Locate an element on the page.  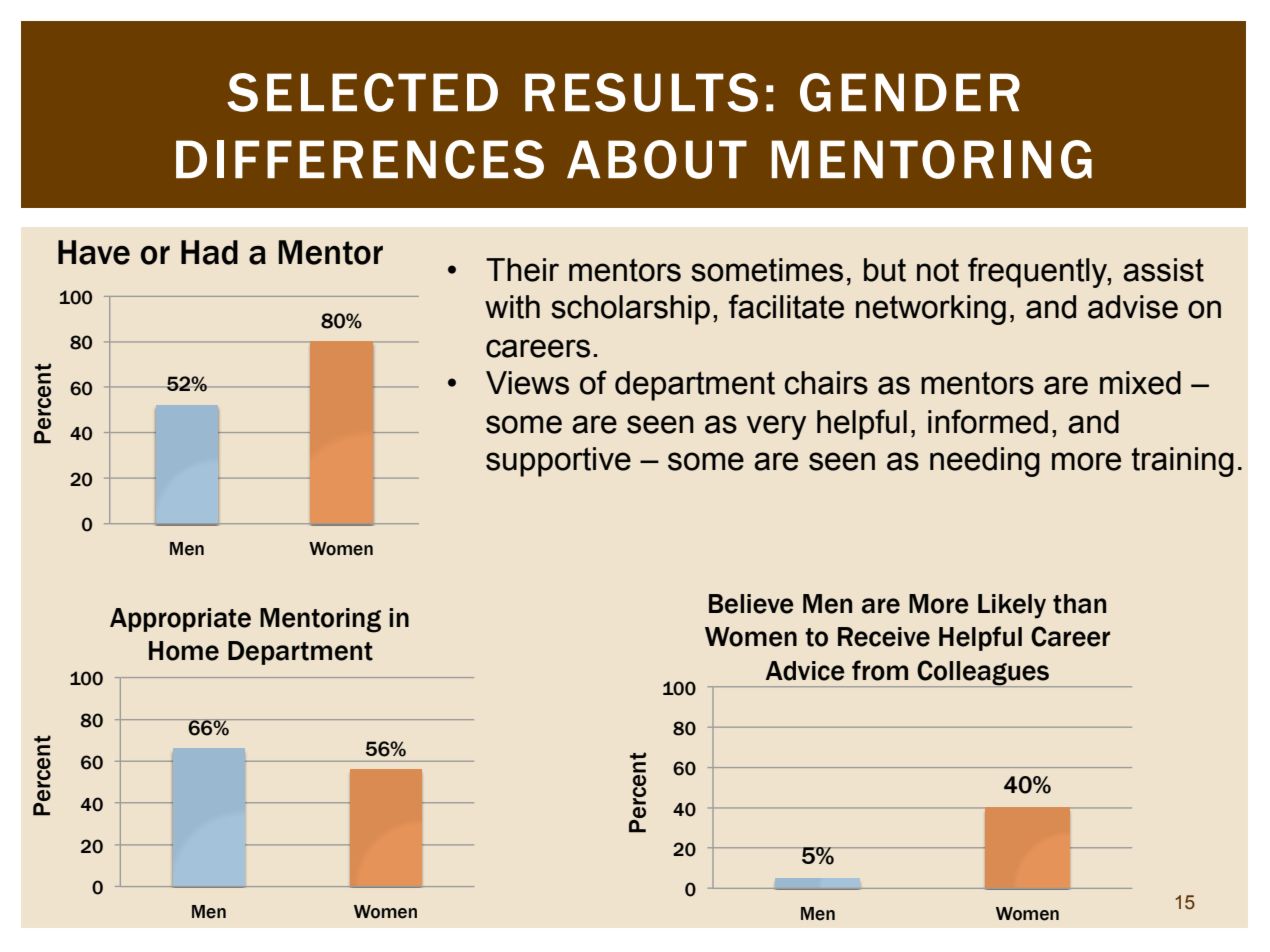
GENDER is located at coordinates (910, 92).
